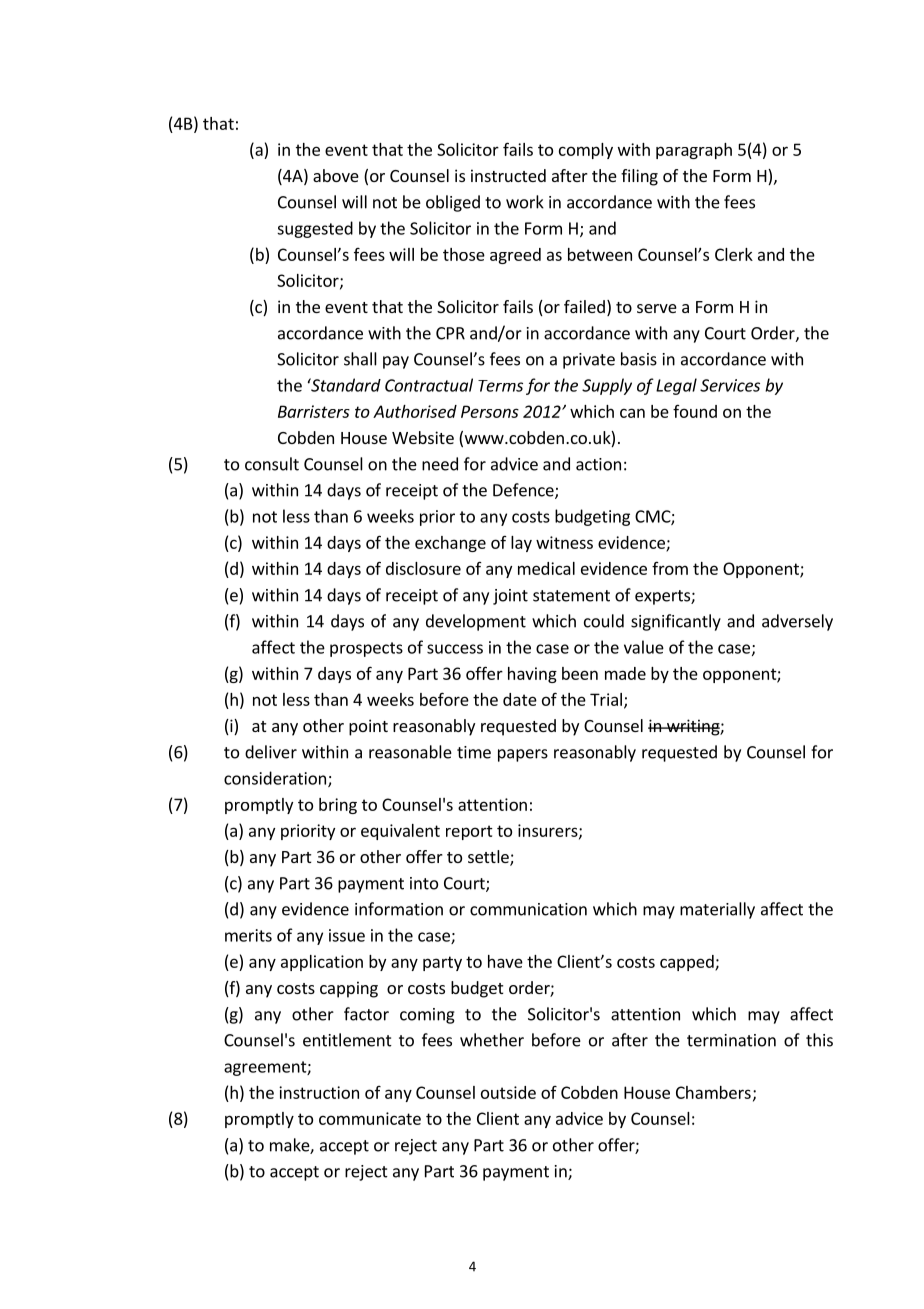  Describe the element at coordinates (508, 175) in the image. I see `instructed` at that location.
